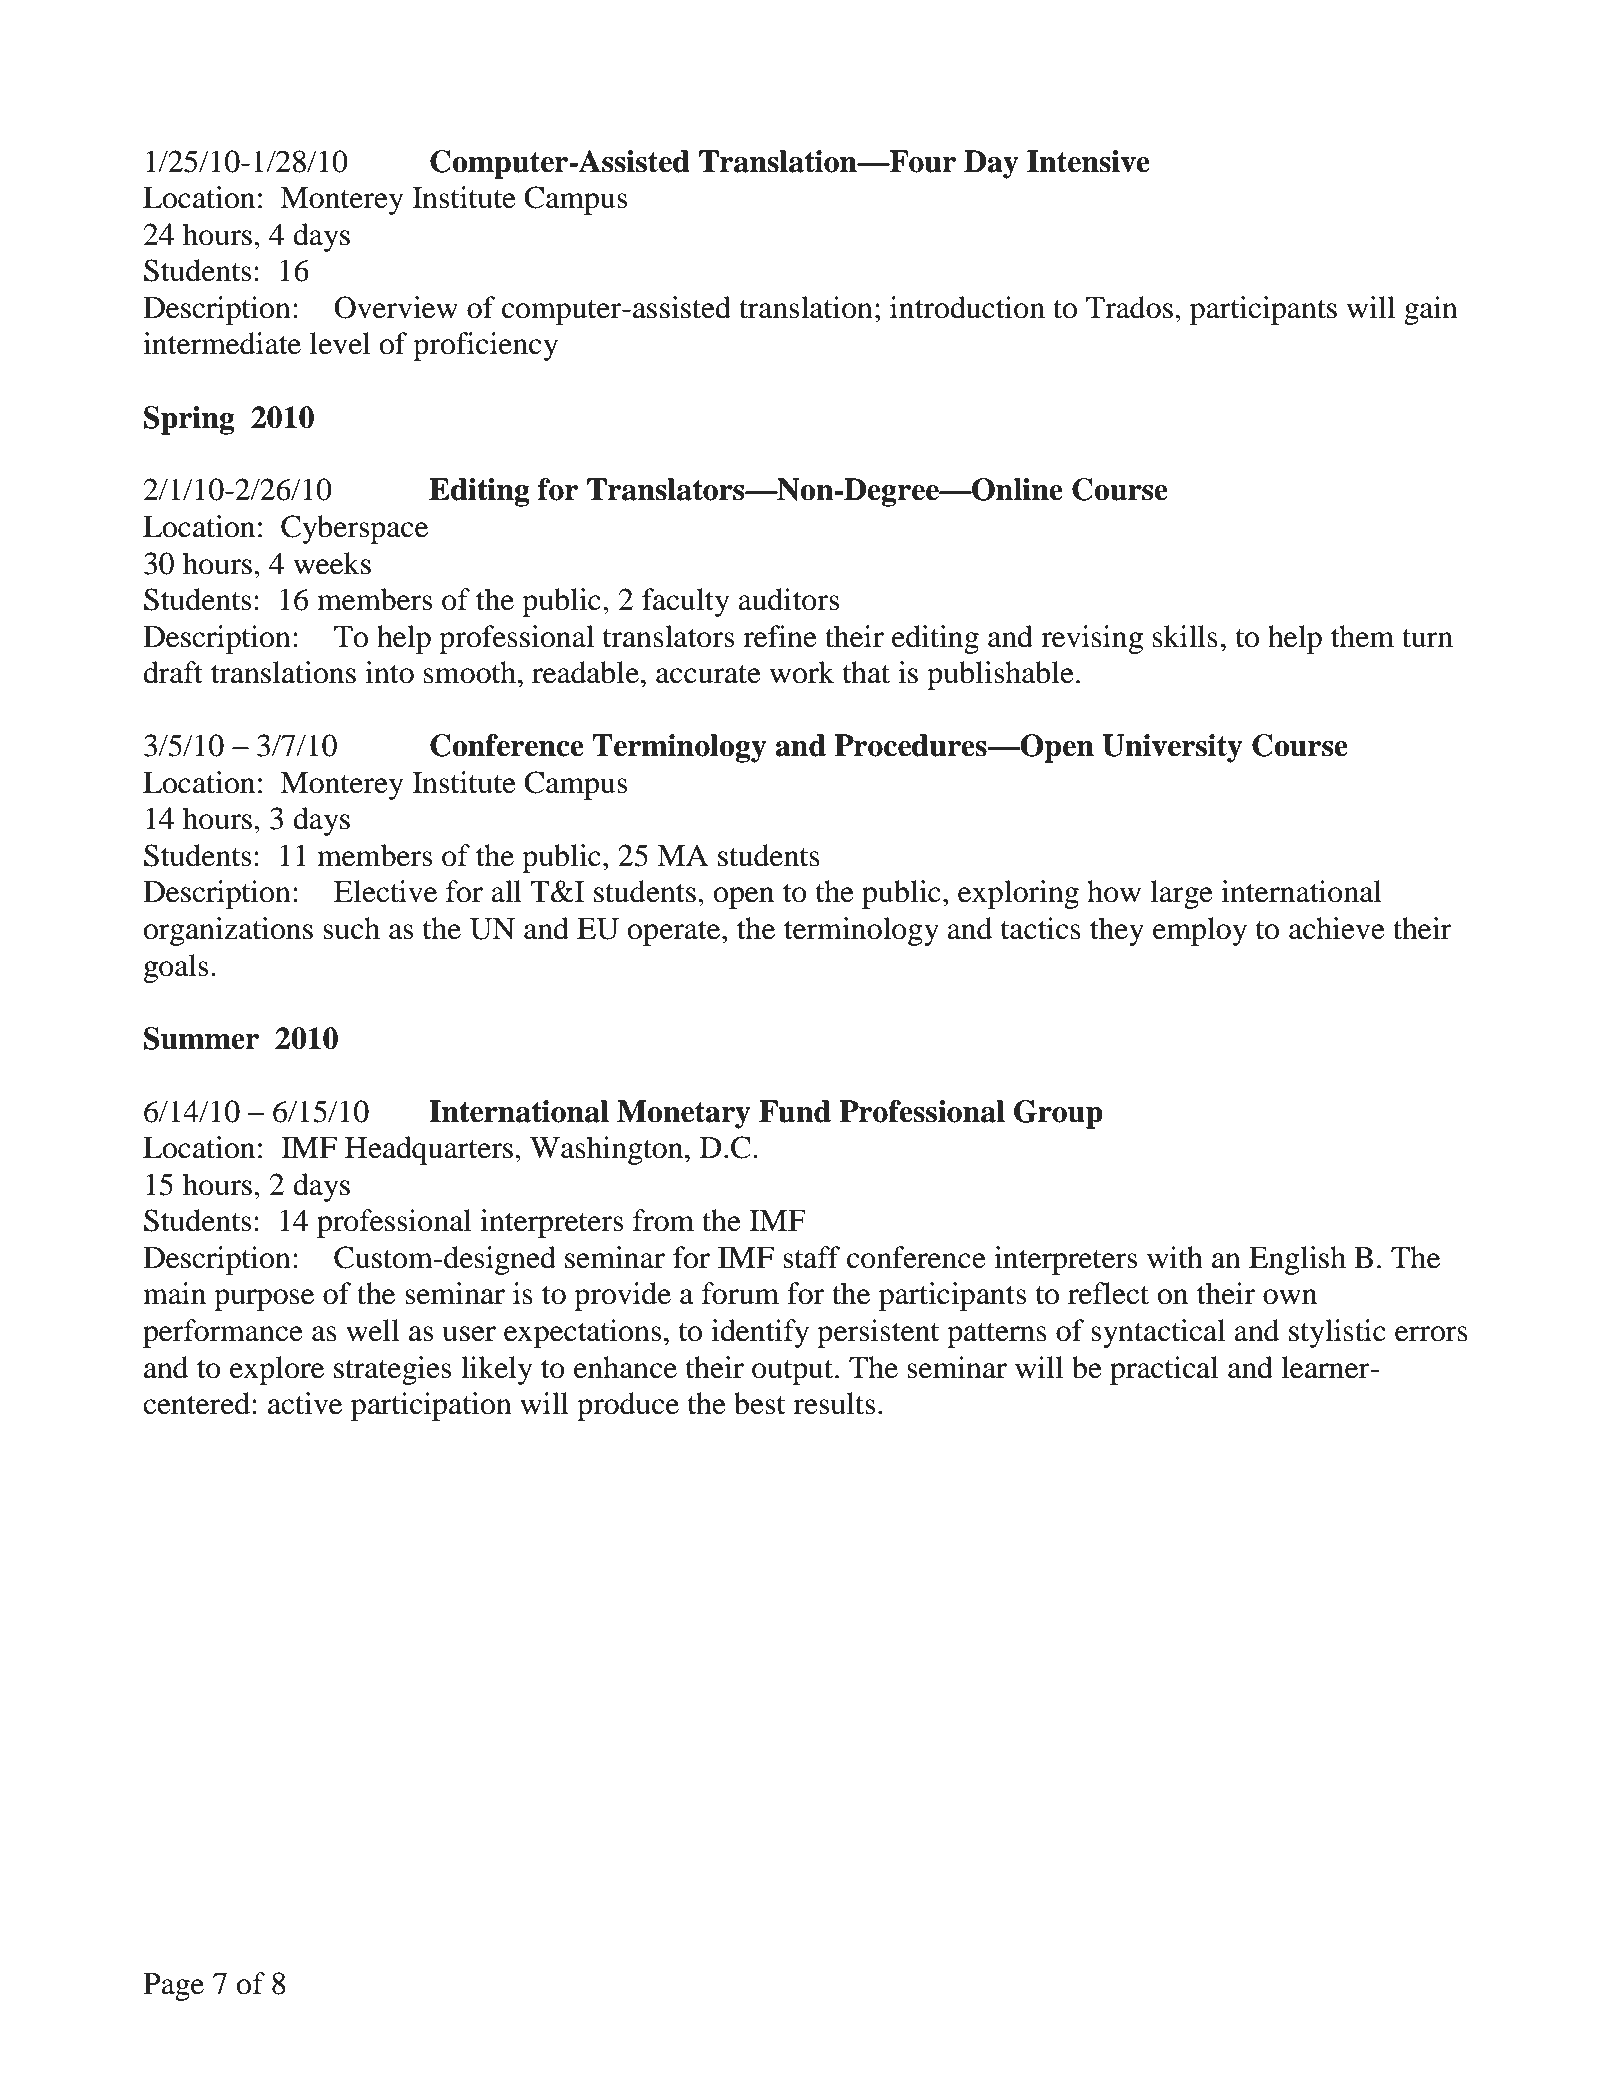 The width and height of the screenshot is (1621, 2097). I want to click on gain, so click(1431, 310).
